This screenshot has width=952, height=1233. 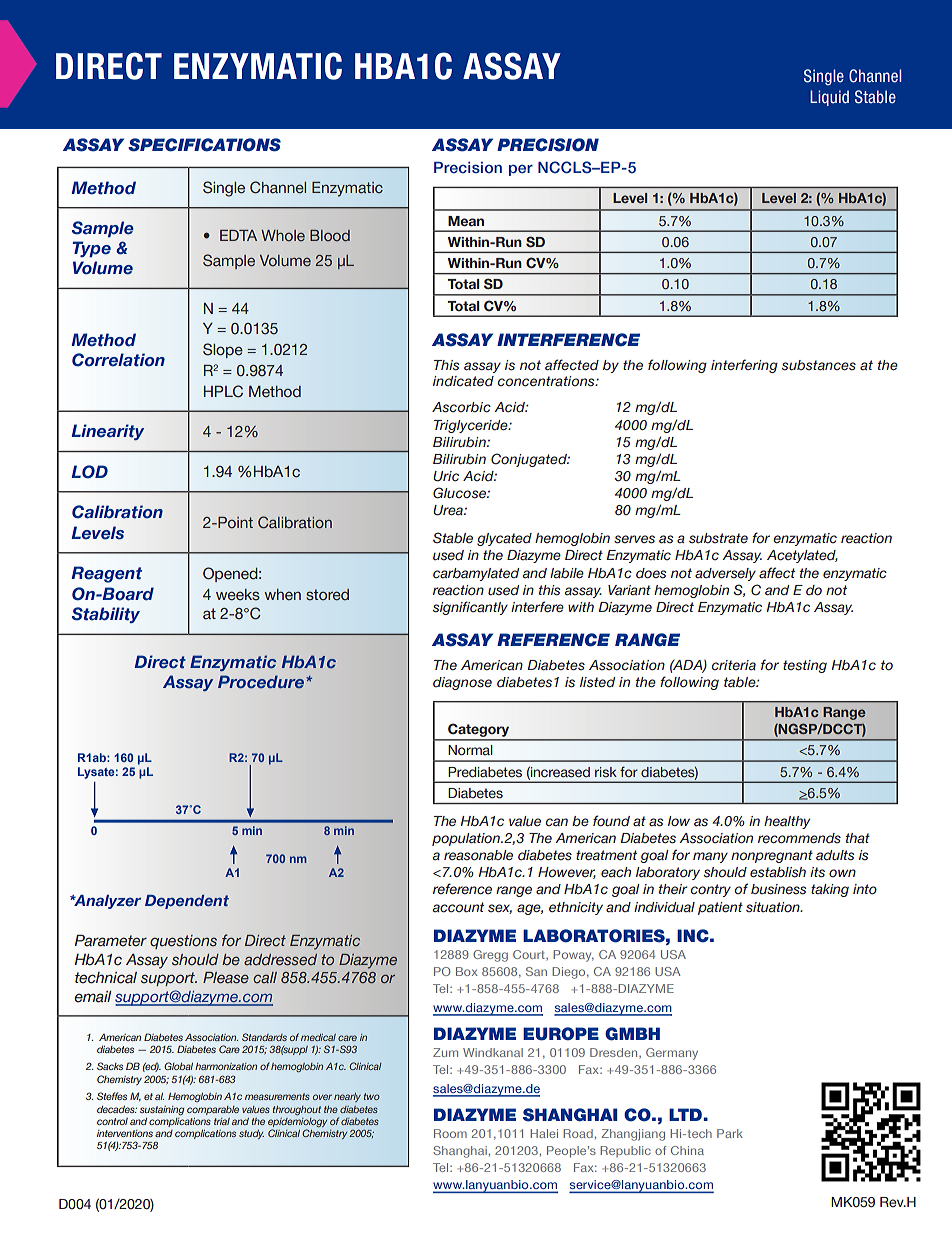 What do you see at coordinates (521, 170) in the screenshot?
I see `per` at bounding box center [521, 170].
